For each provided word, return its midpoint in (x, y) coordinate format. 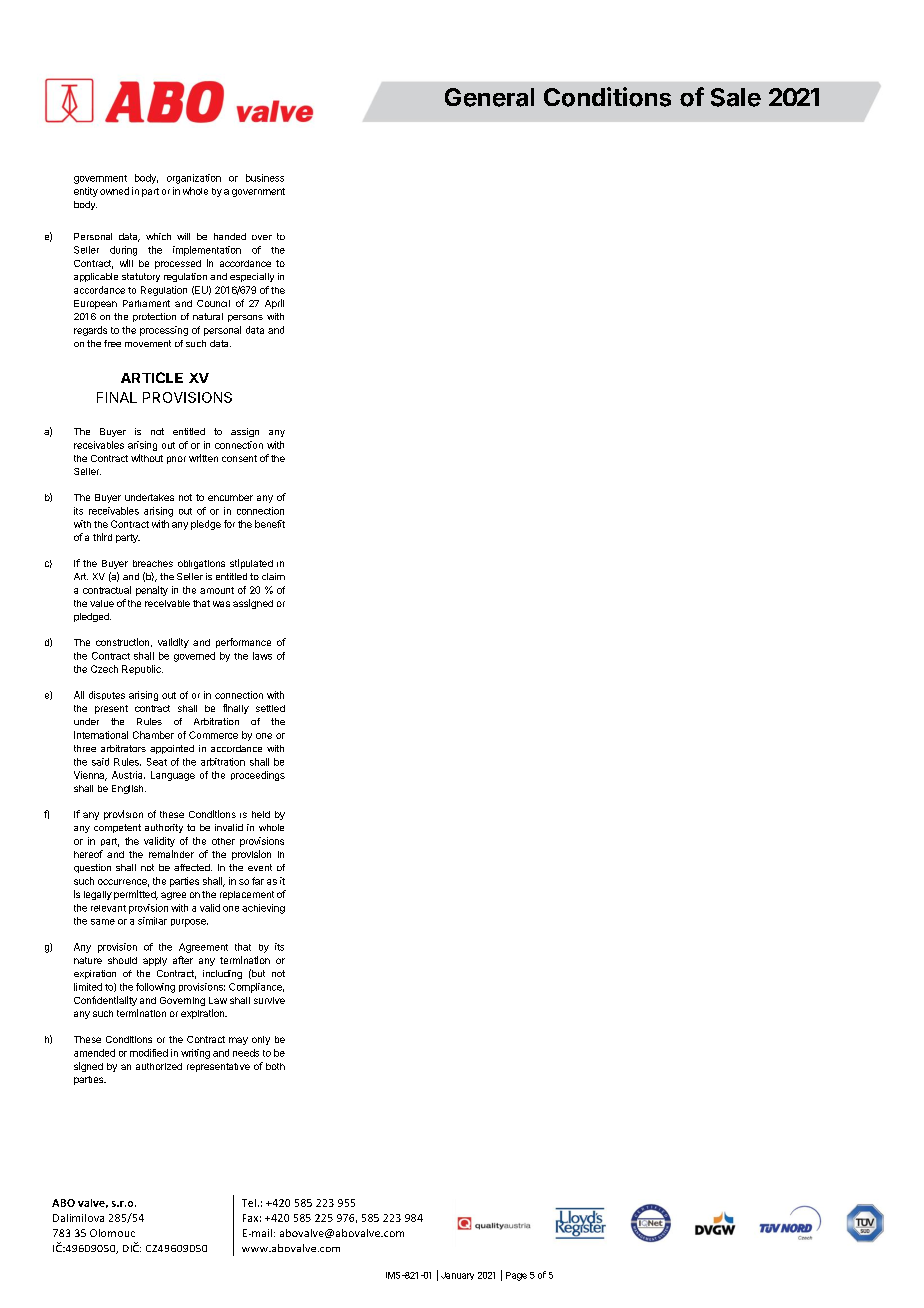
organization (194, 179)
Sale (736, 97)
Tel (249, 1203)
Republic (142, 670)
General (489, 97)
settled (270, 708)
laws (262, 656)
